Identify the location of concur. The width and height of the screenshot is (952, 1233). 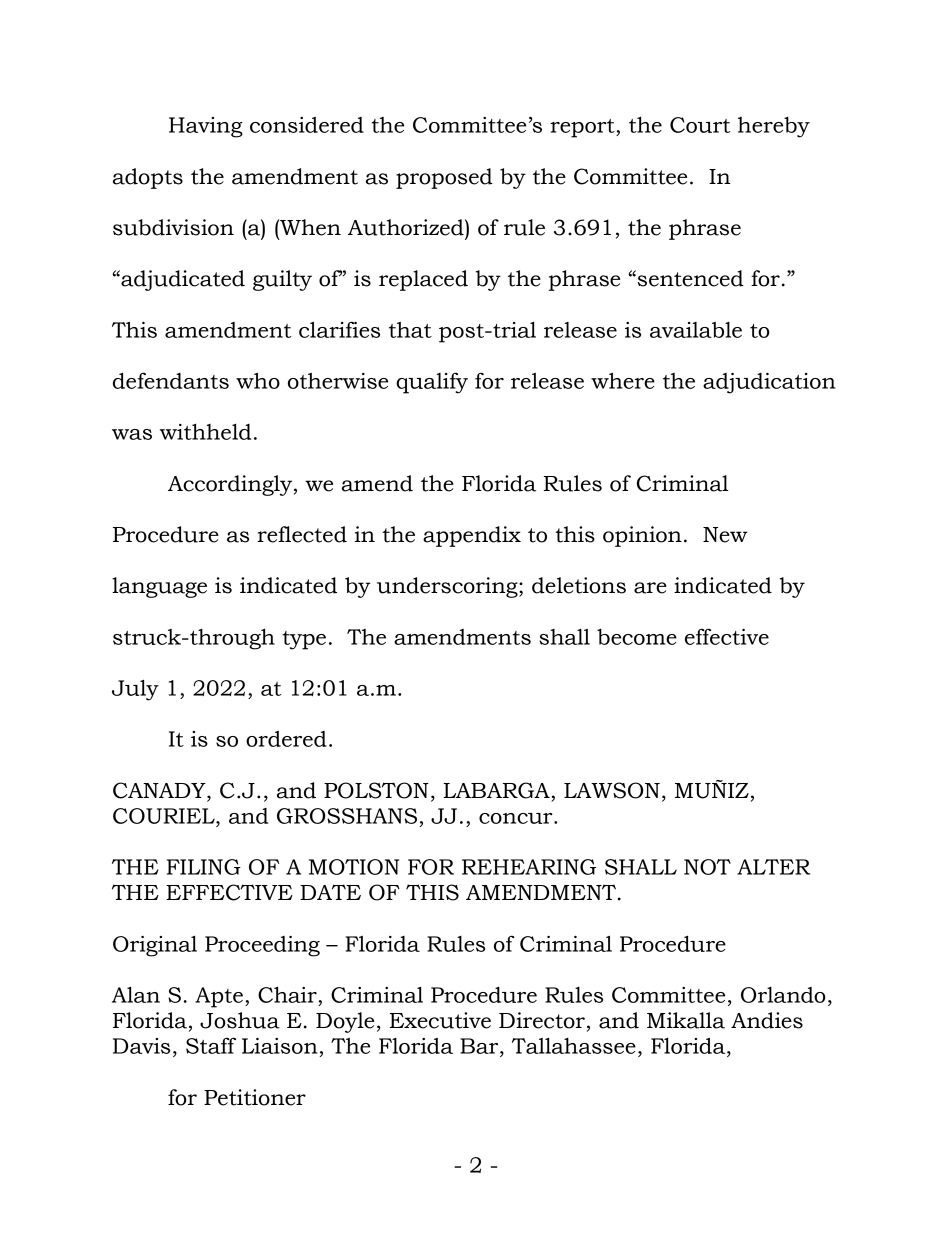
(517, 818).
